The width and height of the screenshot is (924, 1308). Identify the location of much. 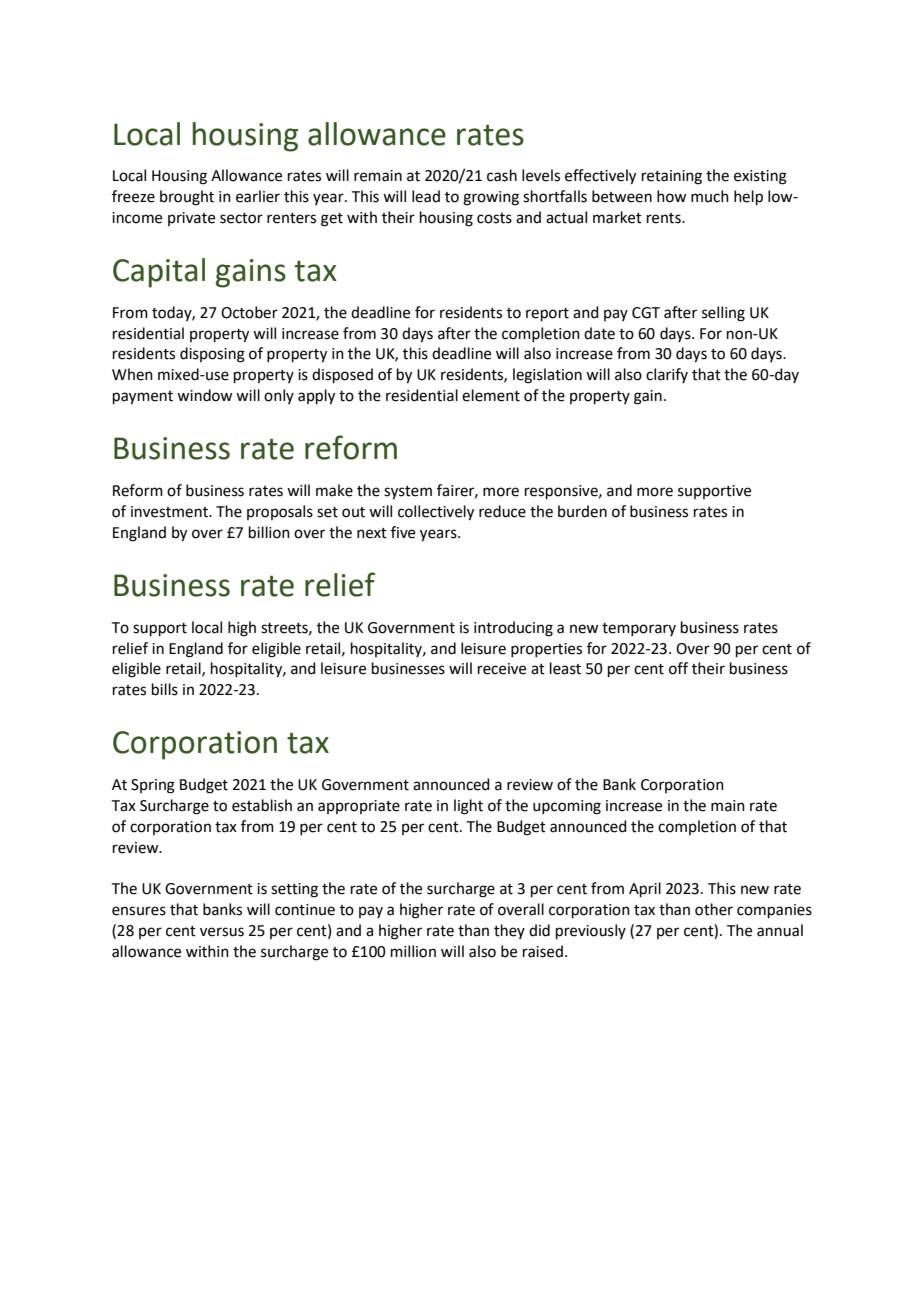
(710, 196).
